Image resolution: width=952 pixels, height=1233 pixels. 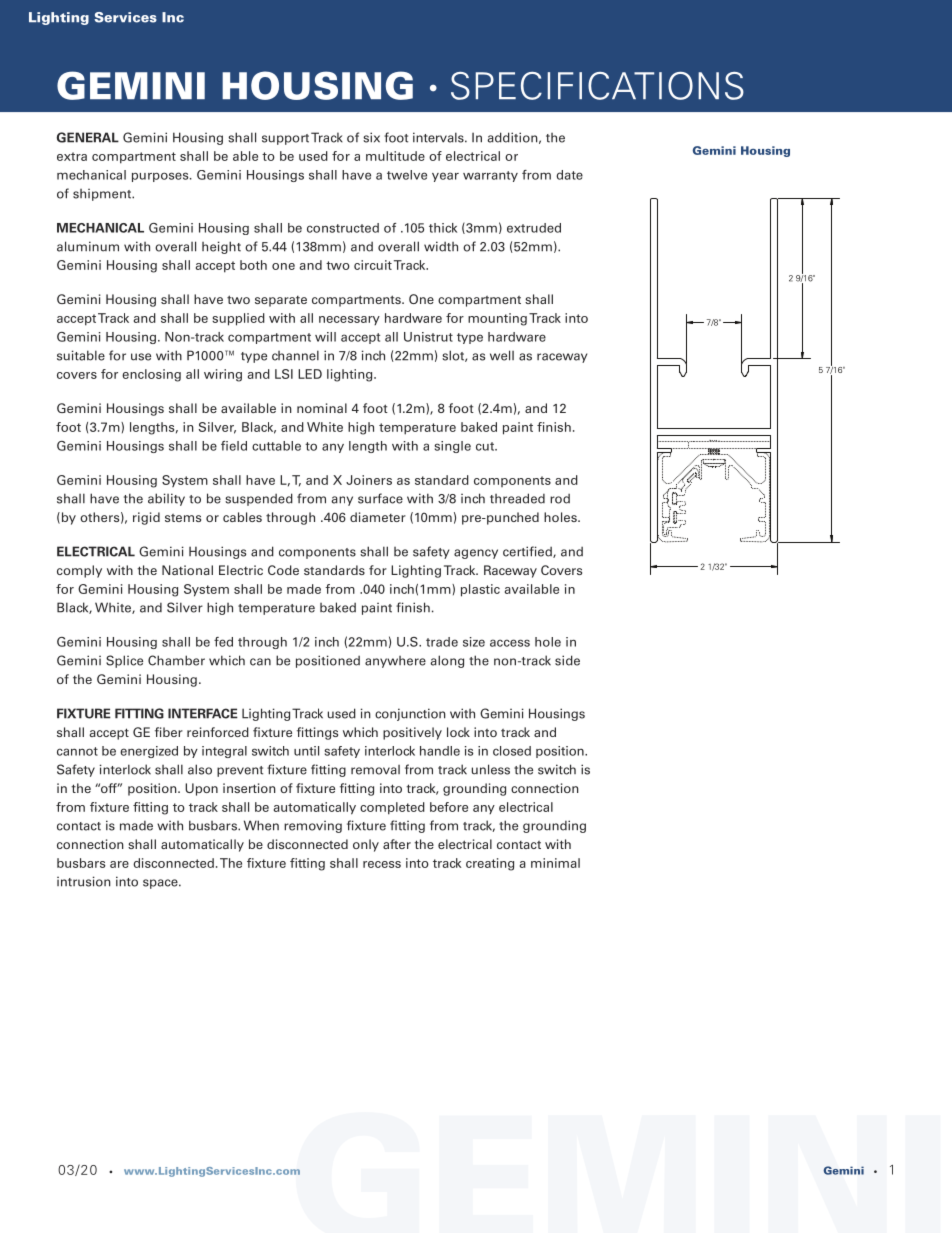 I want to click on rigid, so click(x=146, y=518).
